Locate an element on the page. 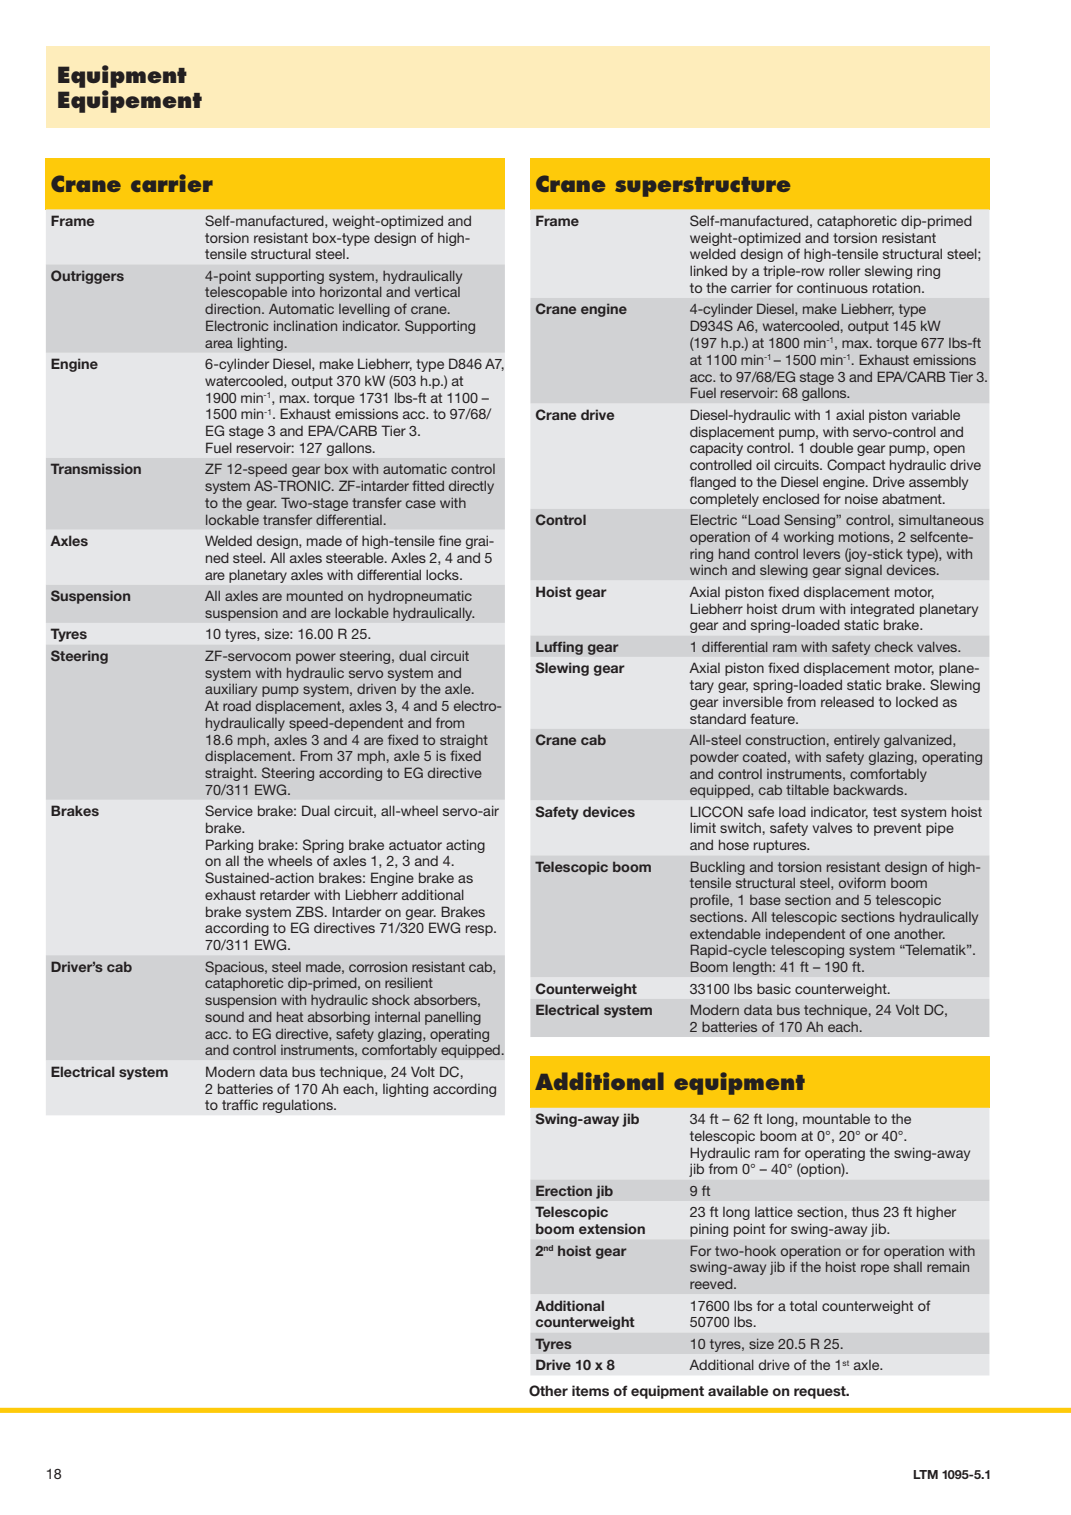 This page has width=1071, height=1515. direction is located at coordinates (234, 309).
